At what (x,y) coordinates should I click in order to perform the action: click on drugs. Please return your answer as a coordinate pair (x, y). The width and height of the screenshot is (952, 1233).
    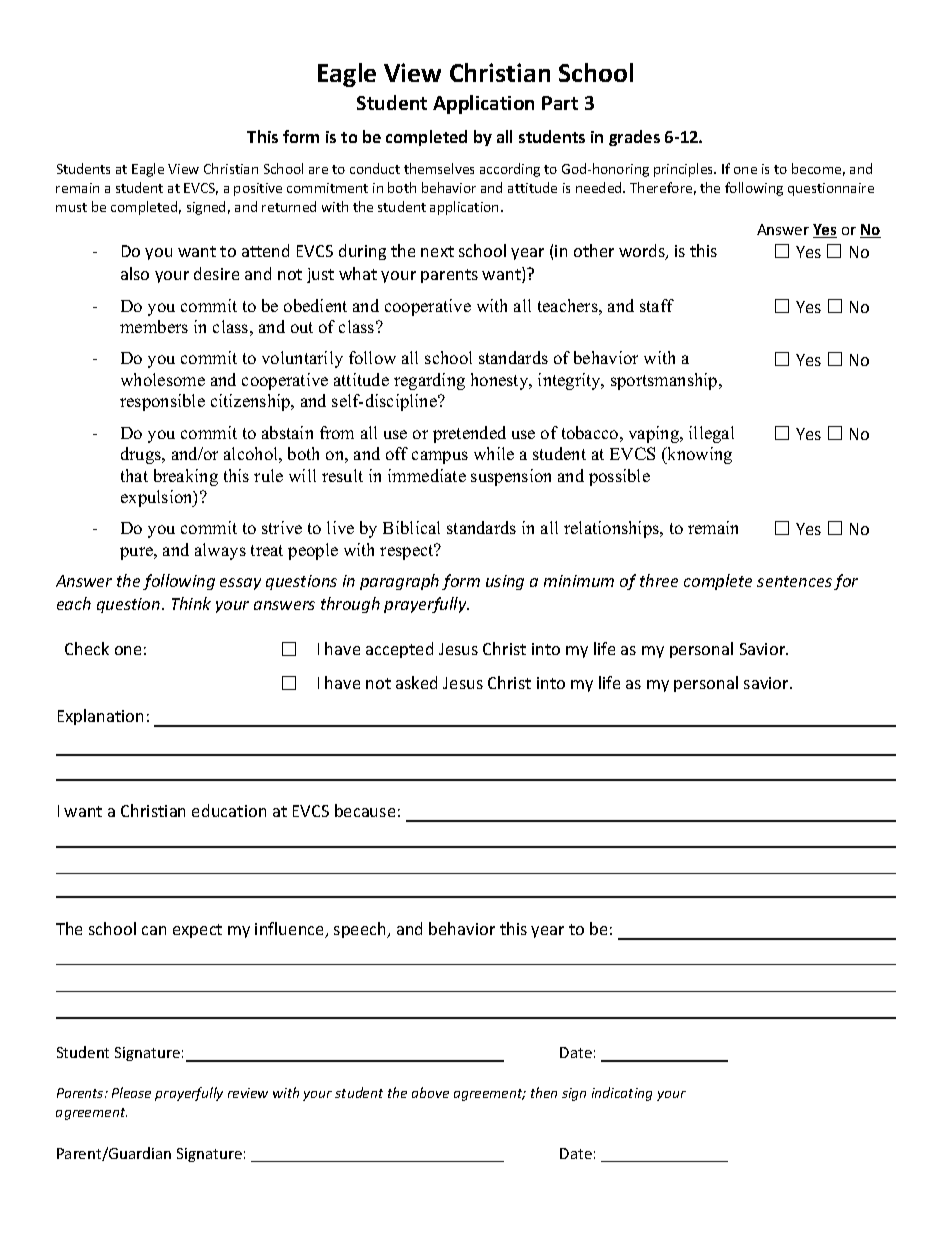
    Looking at the image, I should click on (142, 455).
